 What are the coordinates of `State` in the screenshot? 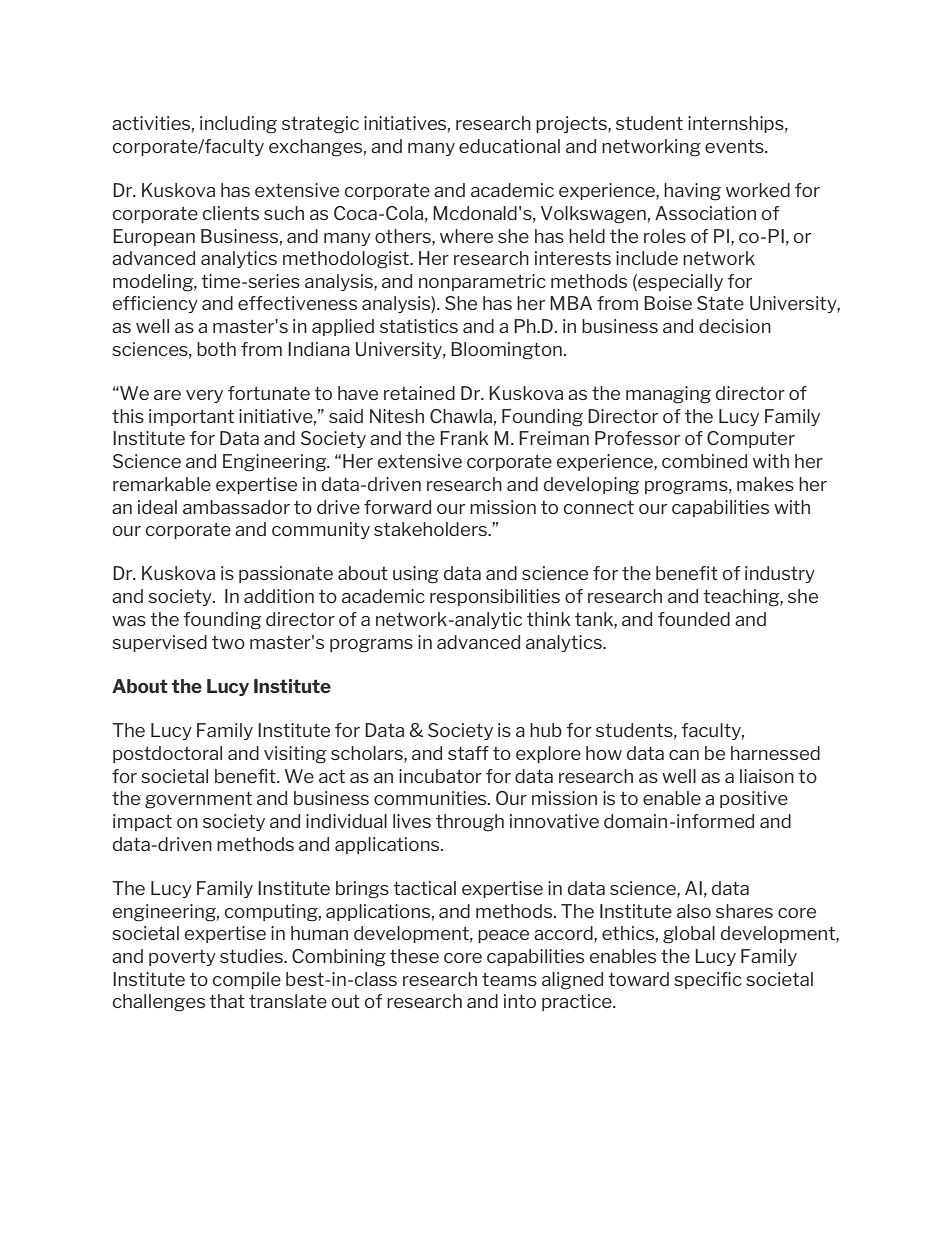 It's located at (720, 303).
